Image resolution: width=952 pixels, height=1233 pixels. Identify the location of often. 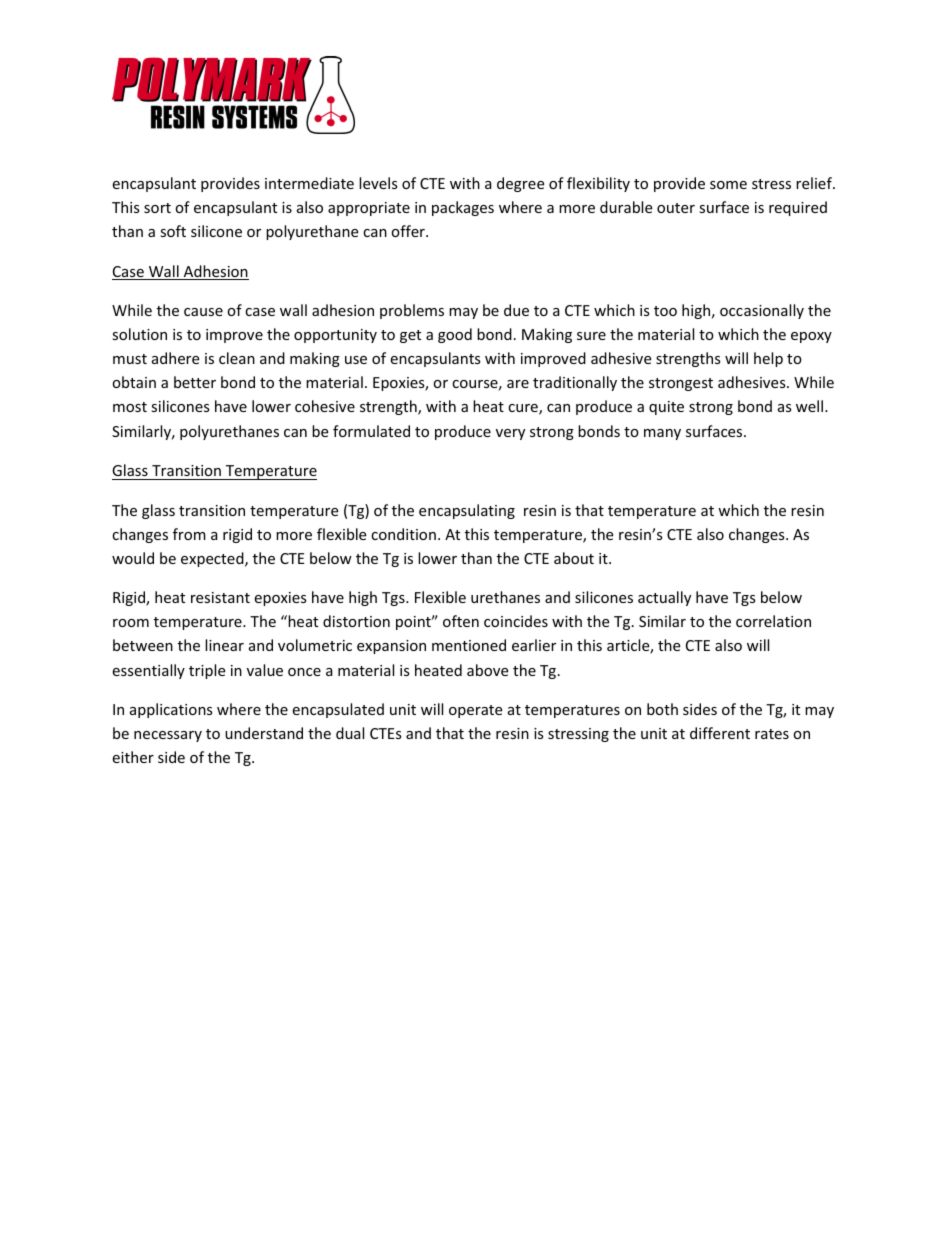
(461, 621).
